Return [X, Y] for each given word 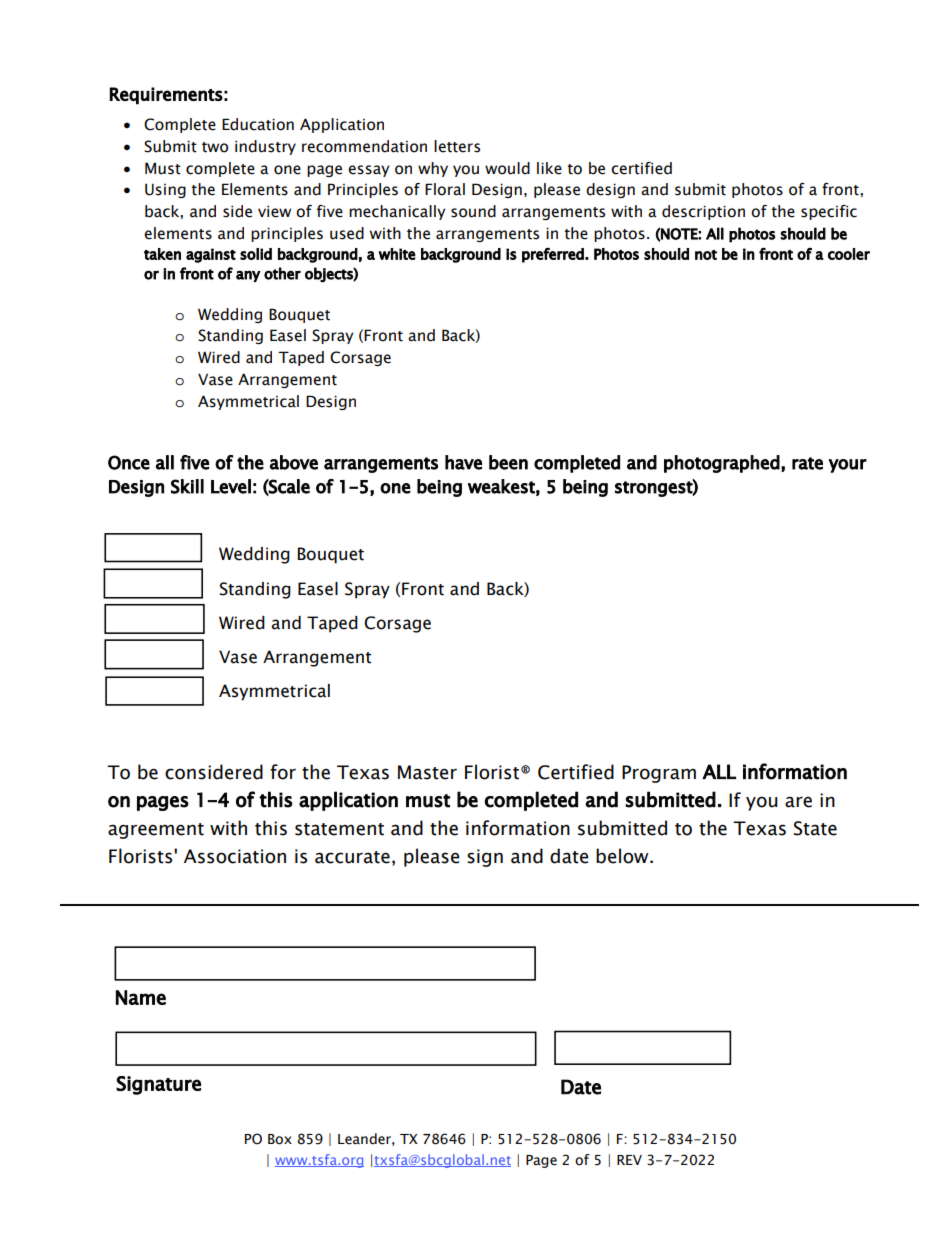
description [703, 212]
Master [427, 772]
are [798, 802]
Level [231, 486]
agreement [156, 831]
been [508, 462]
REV [629, 1160]
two [215, 147]
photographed [722, 464]
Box [280, 1139]
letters [457, 146]
